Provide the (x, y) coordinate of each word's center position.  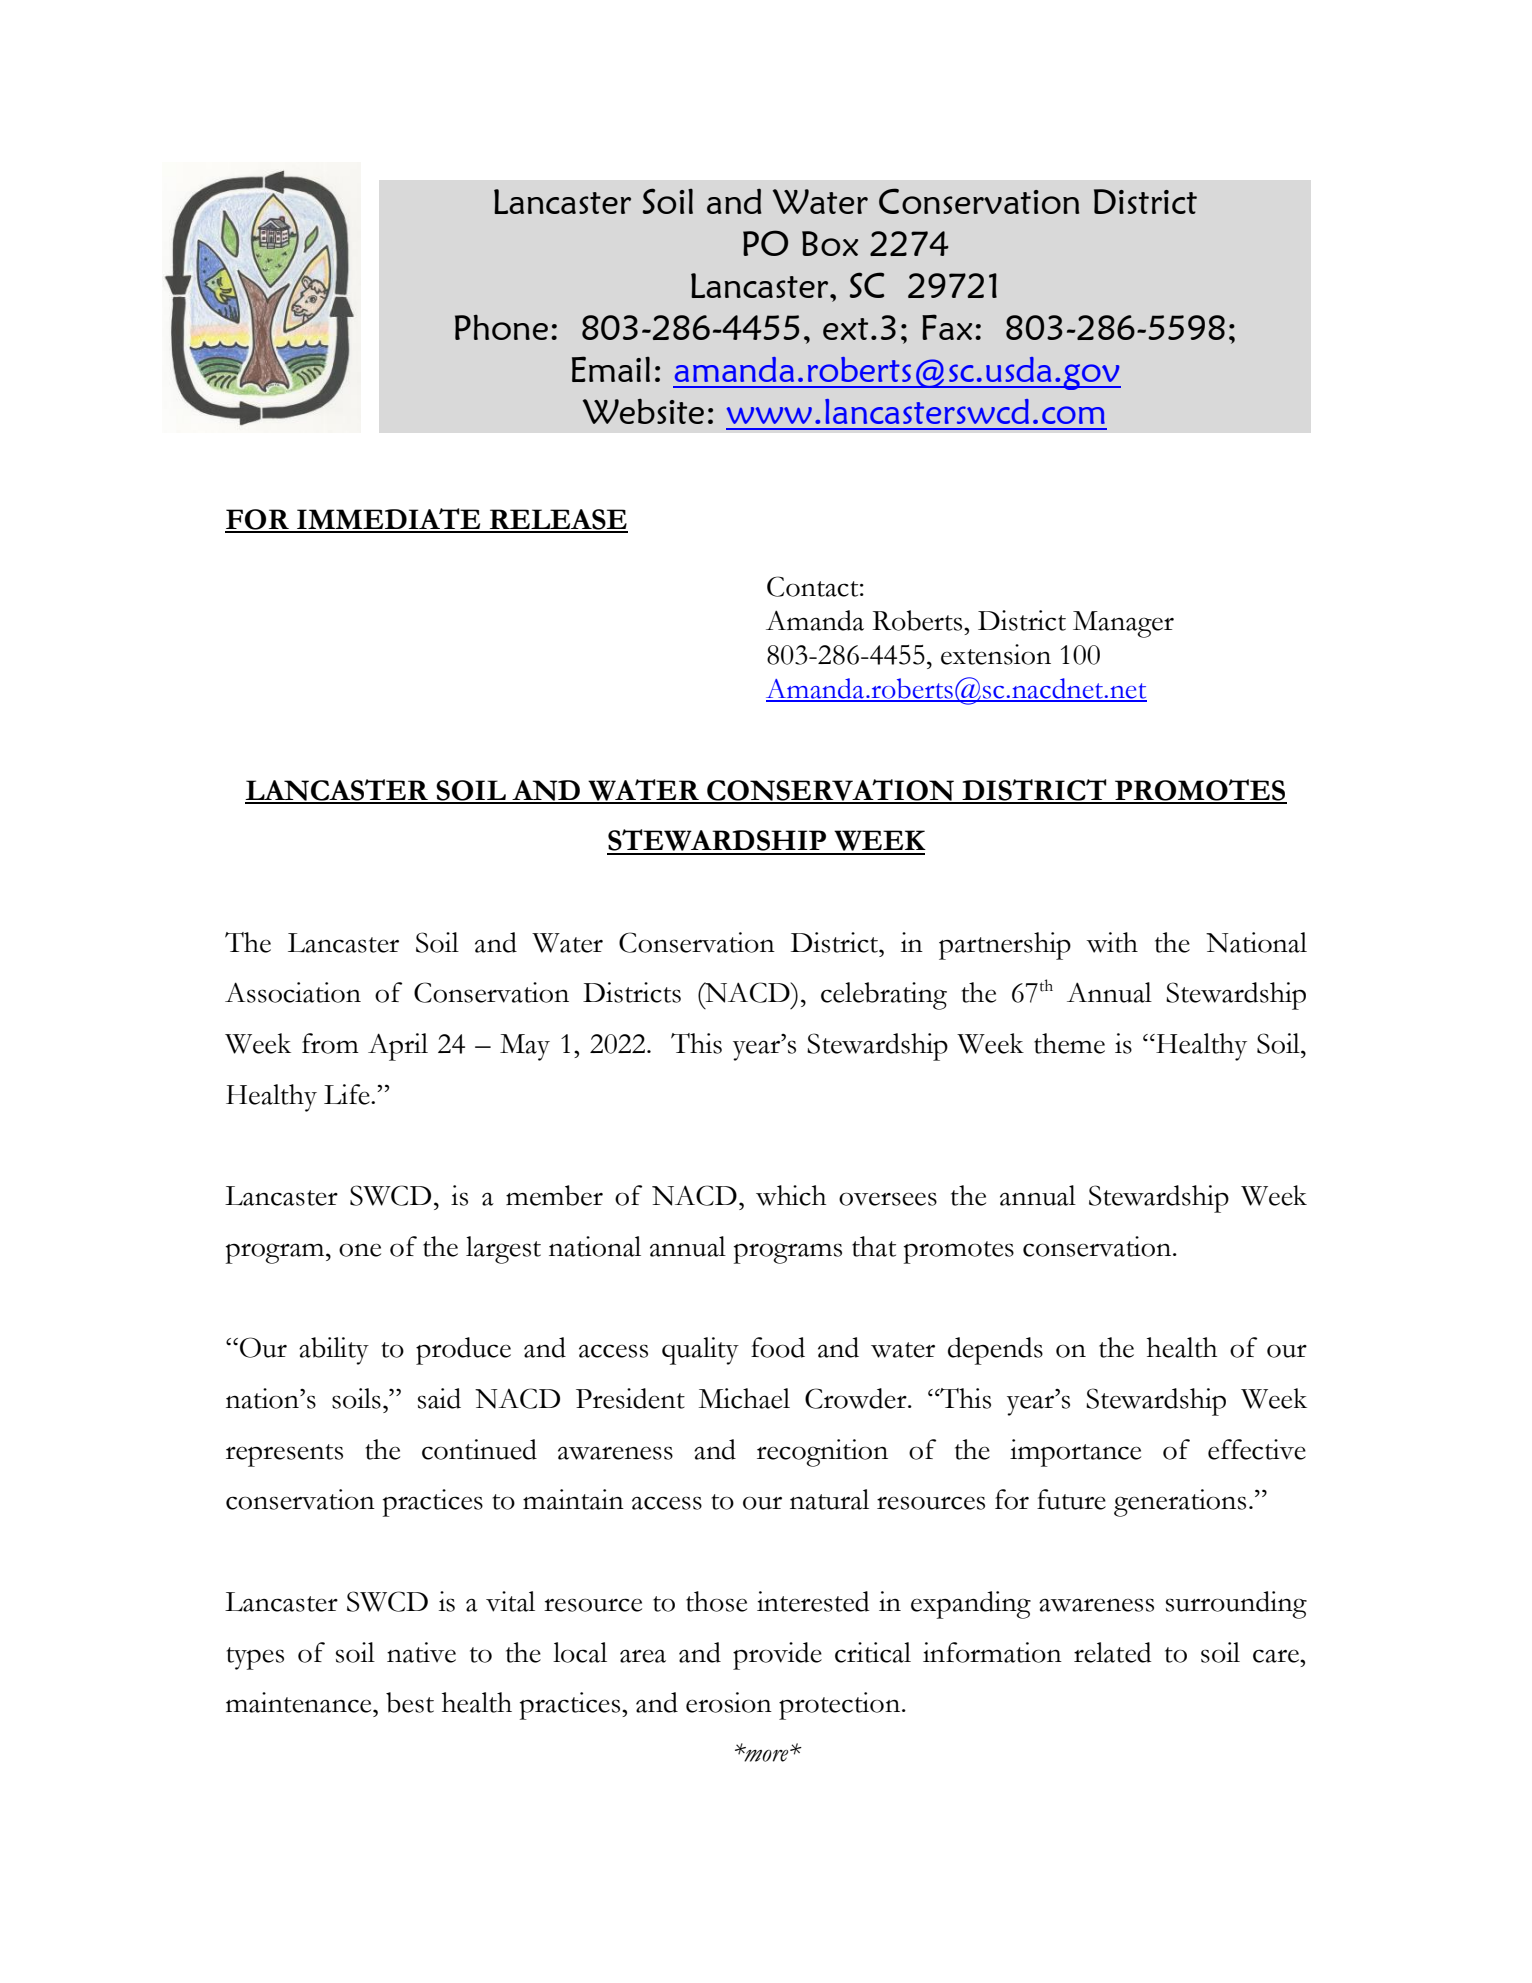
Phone (501, 327)
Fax (947, 327)
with (1112, 942)
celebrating (884, 996)
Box (830, 243)
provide (777, 1656)
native (421, 1652)
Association (293, 992)
